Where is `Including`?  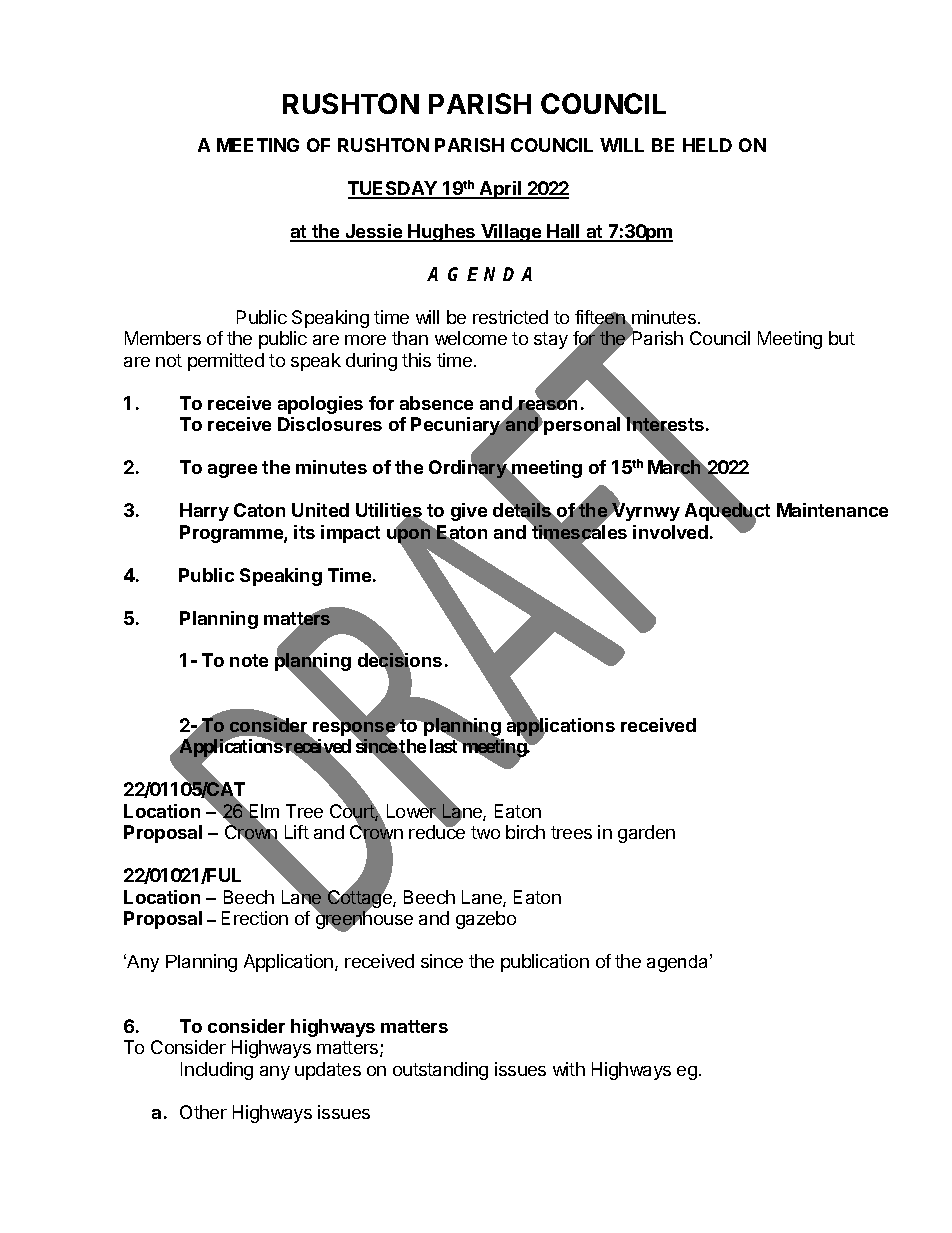
Including is located at coordinates (217, 1071).
